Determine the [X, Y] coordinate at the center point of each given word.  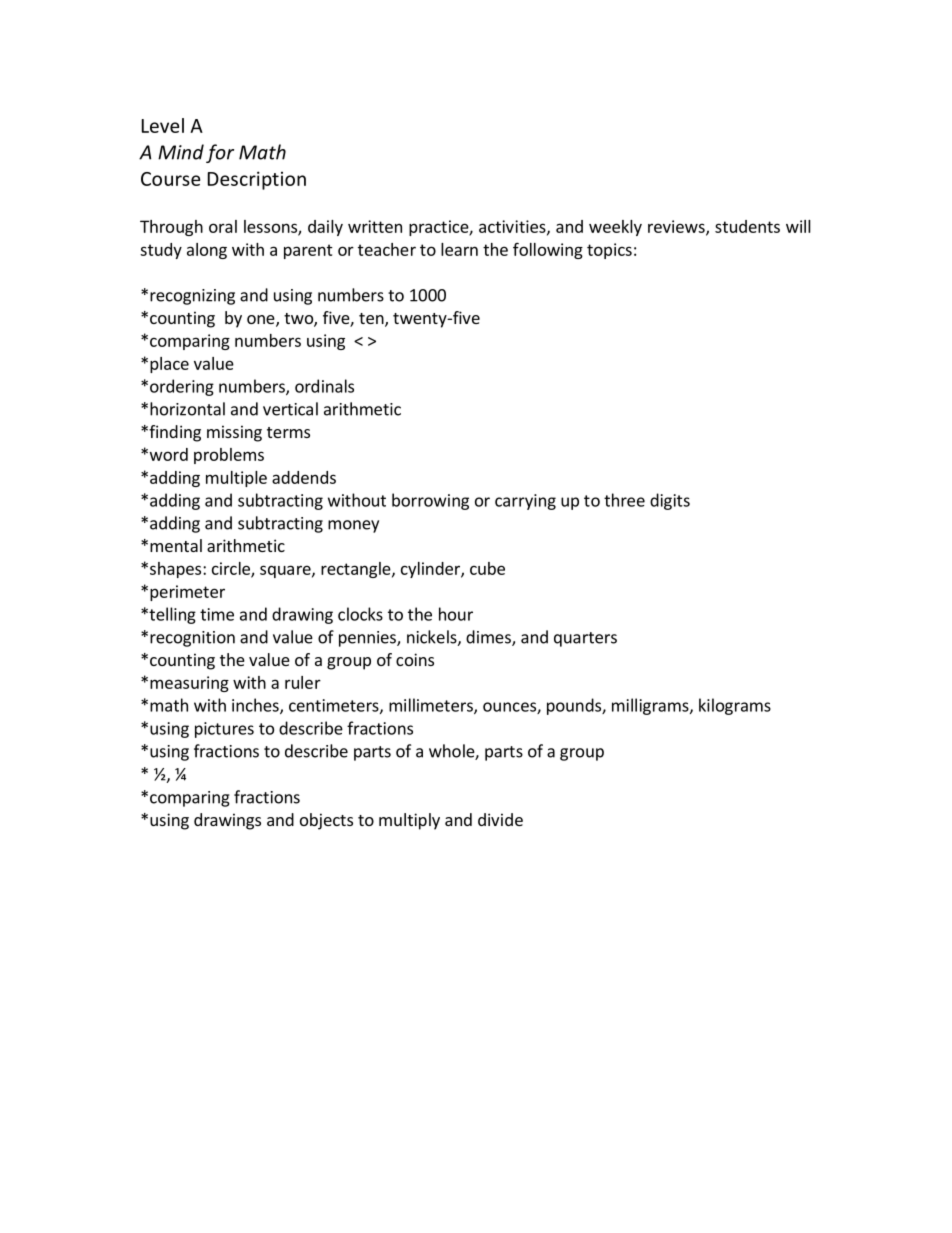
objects [326, 821]
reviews [677, 227]
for [220, 153]
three [624, 500]
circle [232, 569]
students [747, 226]
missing [234, 433]
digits [670, 501]
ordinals [324, 386]
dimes [489, 638]
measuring [189, 684]
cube [487, 568]
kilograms [735, 706]
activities [513, 227]
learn [459, 249]
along [207, 251]
